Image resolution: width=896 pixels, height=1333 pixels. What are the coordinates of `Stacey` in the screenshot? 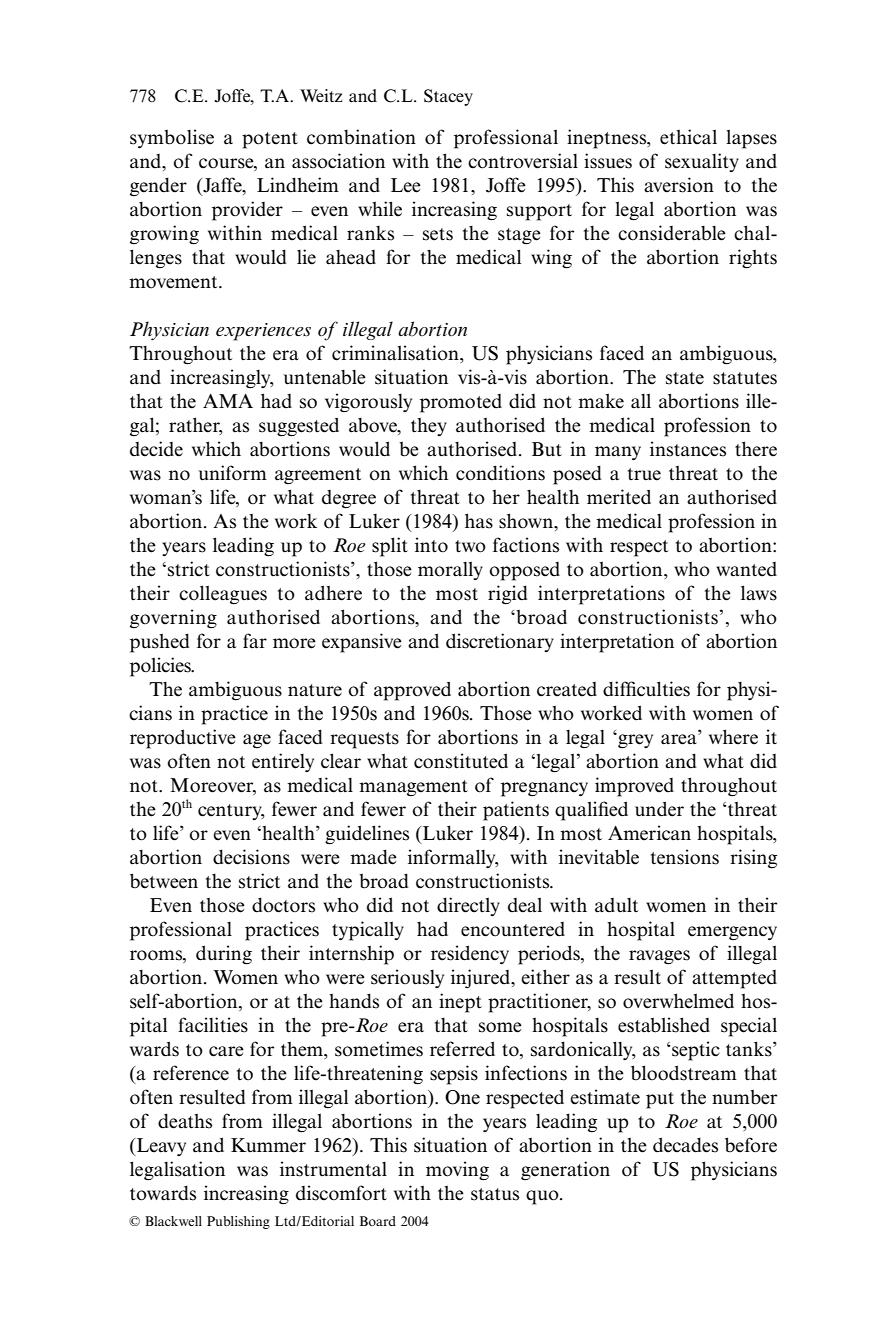 It's located at (448, 97).
